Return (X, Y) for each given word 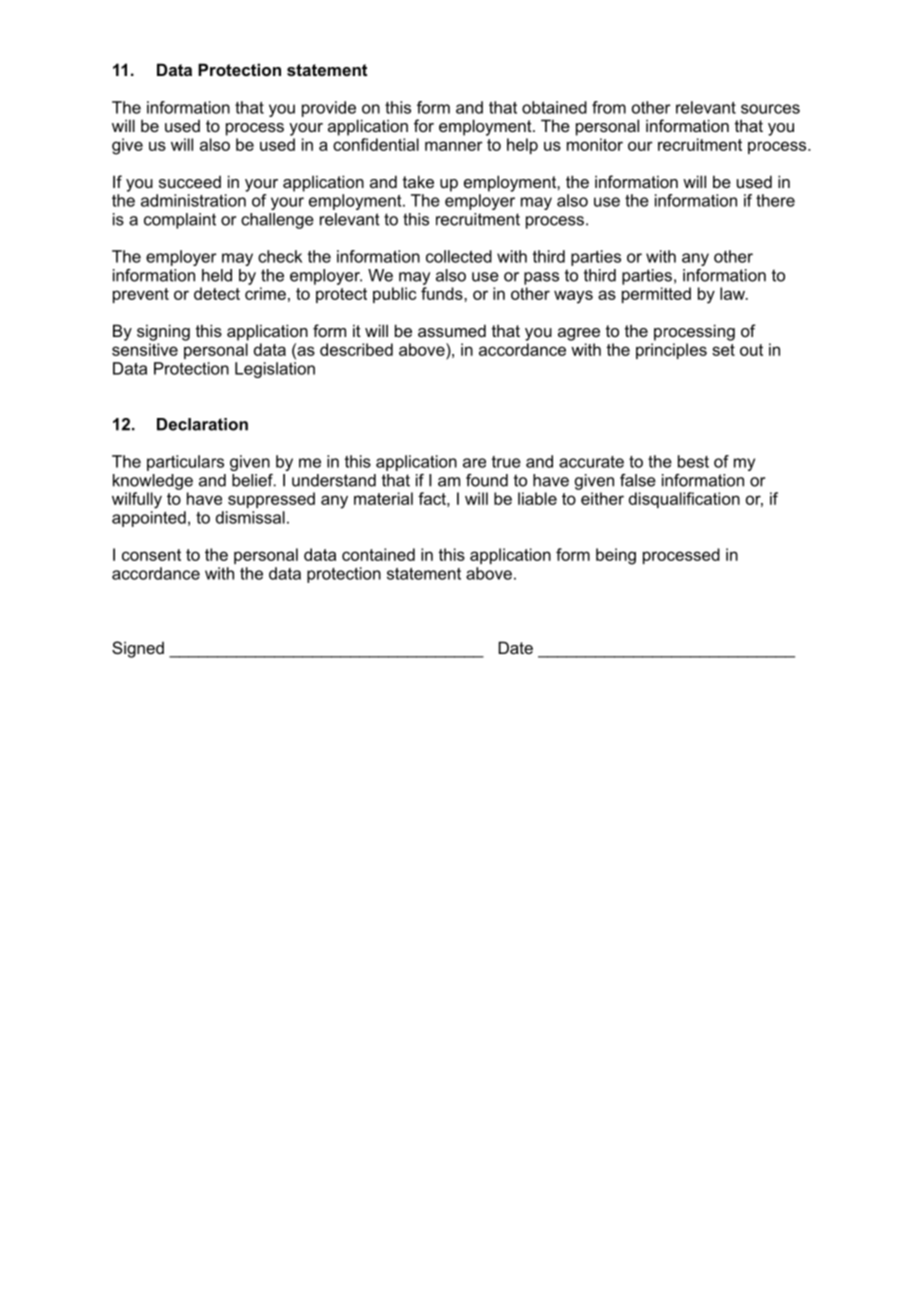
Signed (138, 649)
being (616, 556)
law (733, 293)
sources (770, 109)
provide (329, 109)
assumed (452, 330)
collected (459, 256)
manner (454, 146)
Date (516, 647)
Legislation (275, 370)
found (487, 480)
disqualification (684, 500)
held (217, 275)
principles (671, 351)
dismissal (250, 517)
